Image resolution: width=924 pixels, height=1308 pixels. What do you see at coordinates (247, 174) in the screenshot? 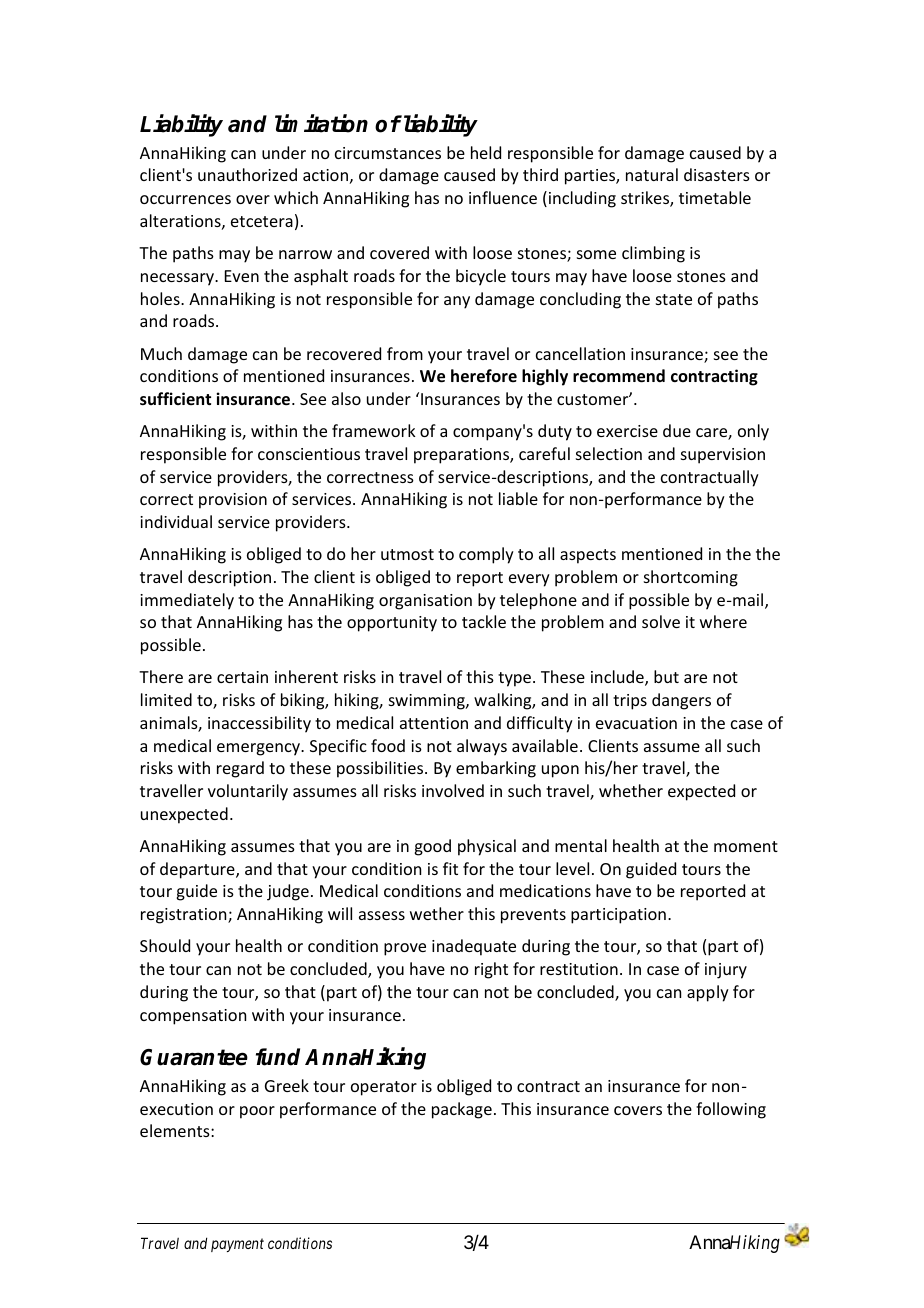
I see `unauthorized` at bounding box center [247, 174].
